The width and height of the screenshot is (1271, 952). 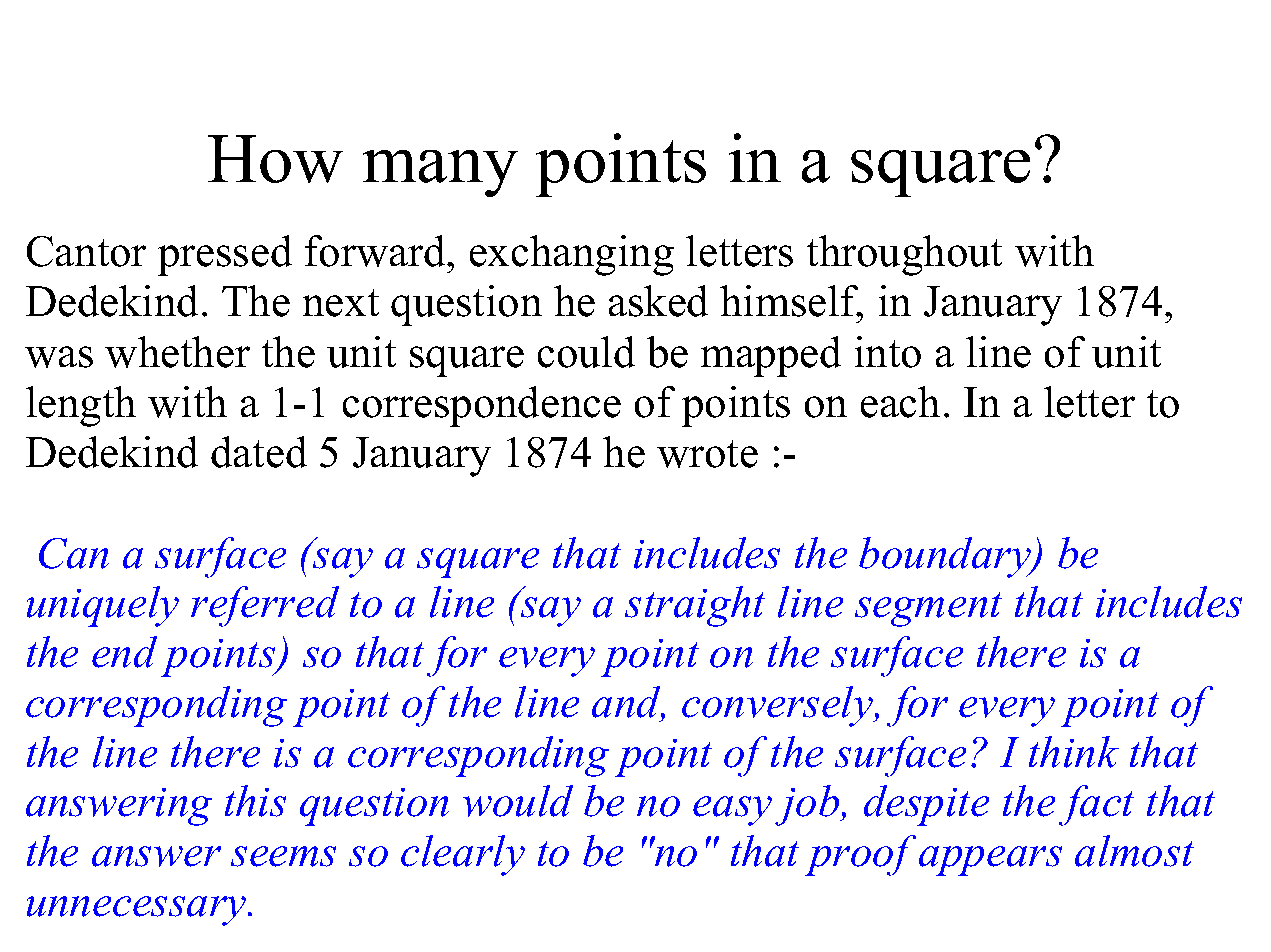 What do you see at coordinates (275, 159) in the screenshot?
I see `How` at bounding box center [275, 159].
